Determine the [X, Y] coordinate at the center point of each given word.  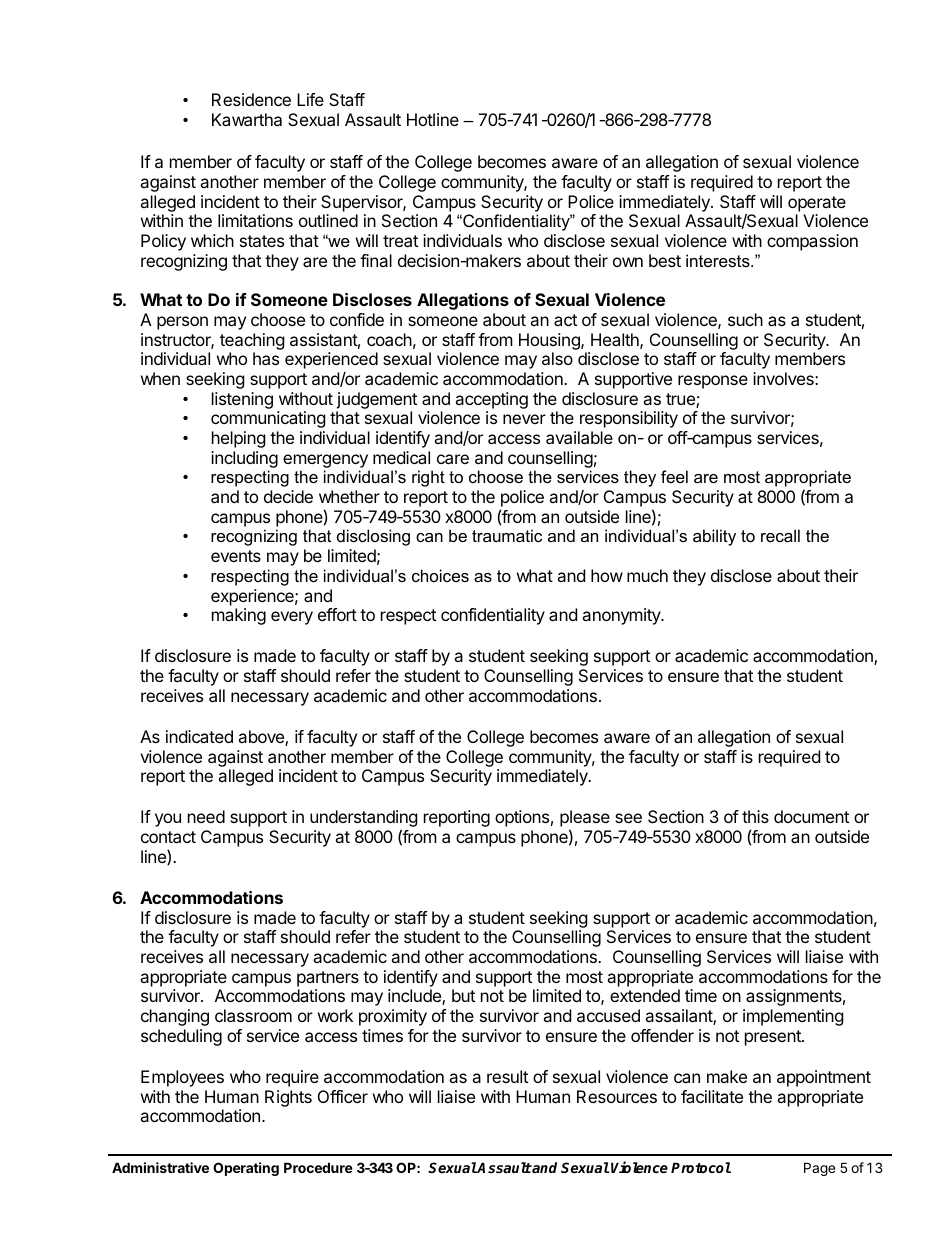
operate [817, 204]
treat [400, 241]
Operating [246, 1169]
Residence [251, 99]
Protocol [701, 1167]
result [507, 1076]
